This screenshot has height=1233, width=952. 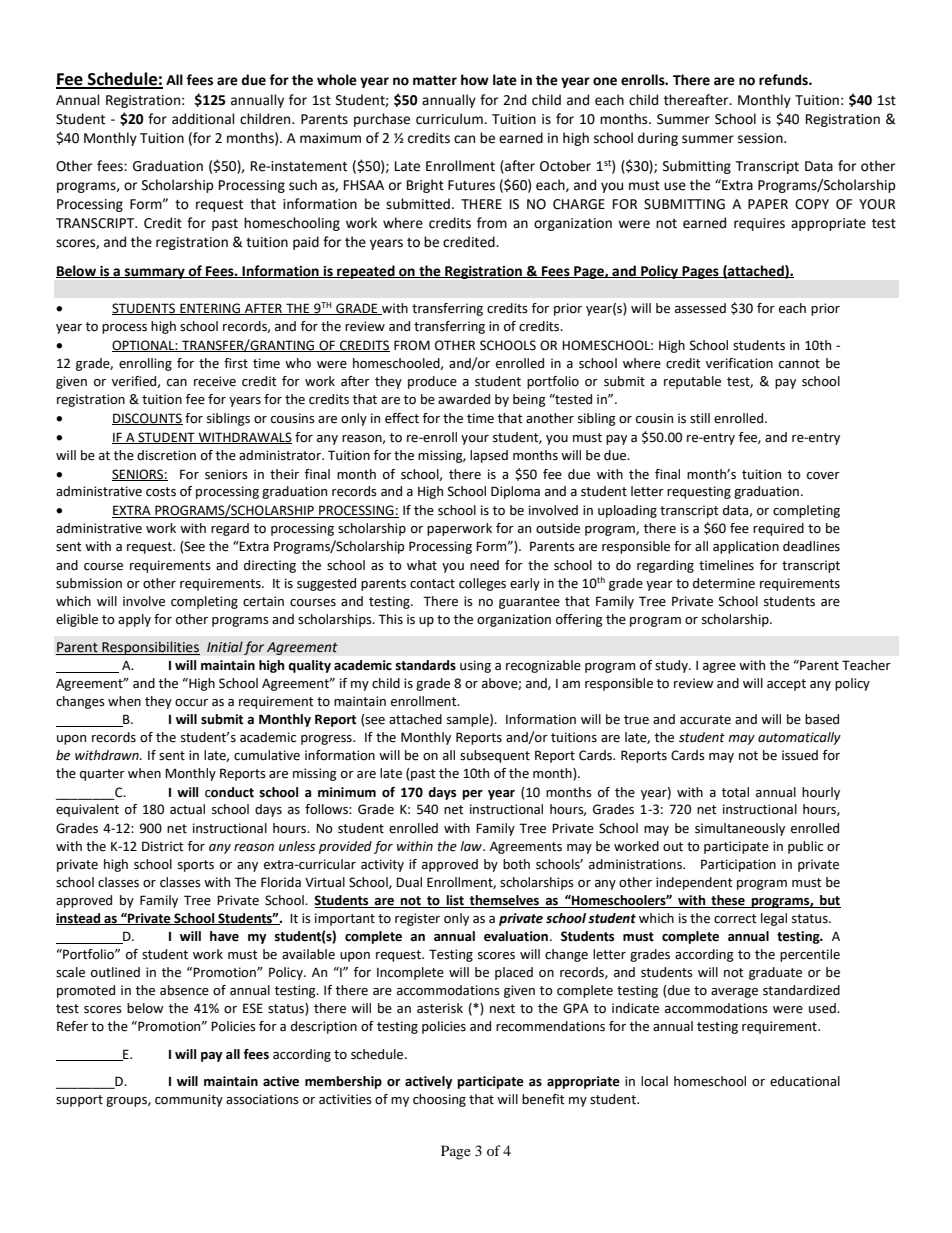 I want to click on community, so click(x=189, y=1100).
